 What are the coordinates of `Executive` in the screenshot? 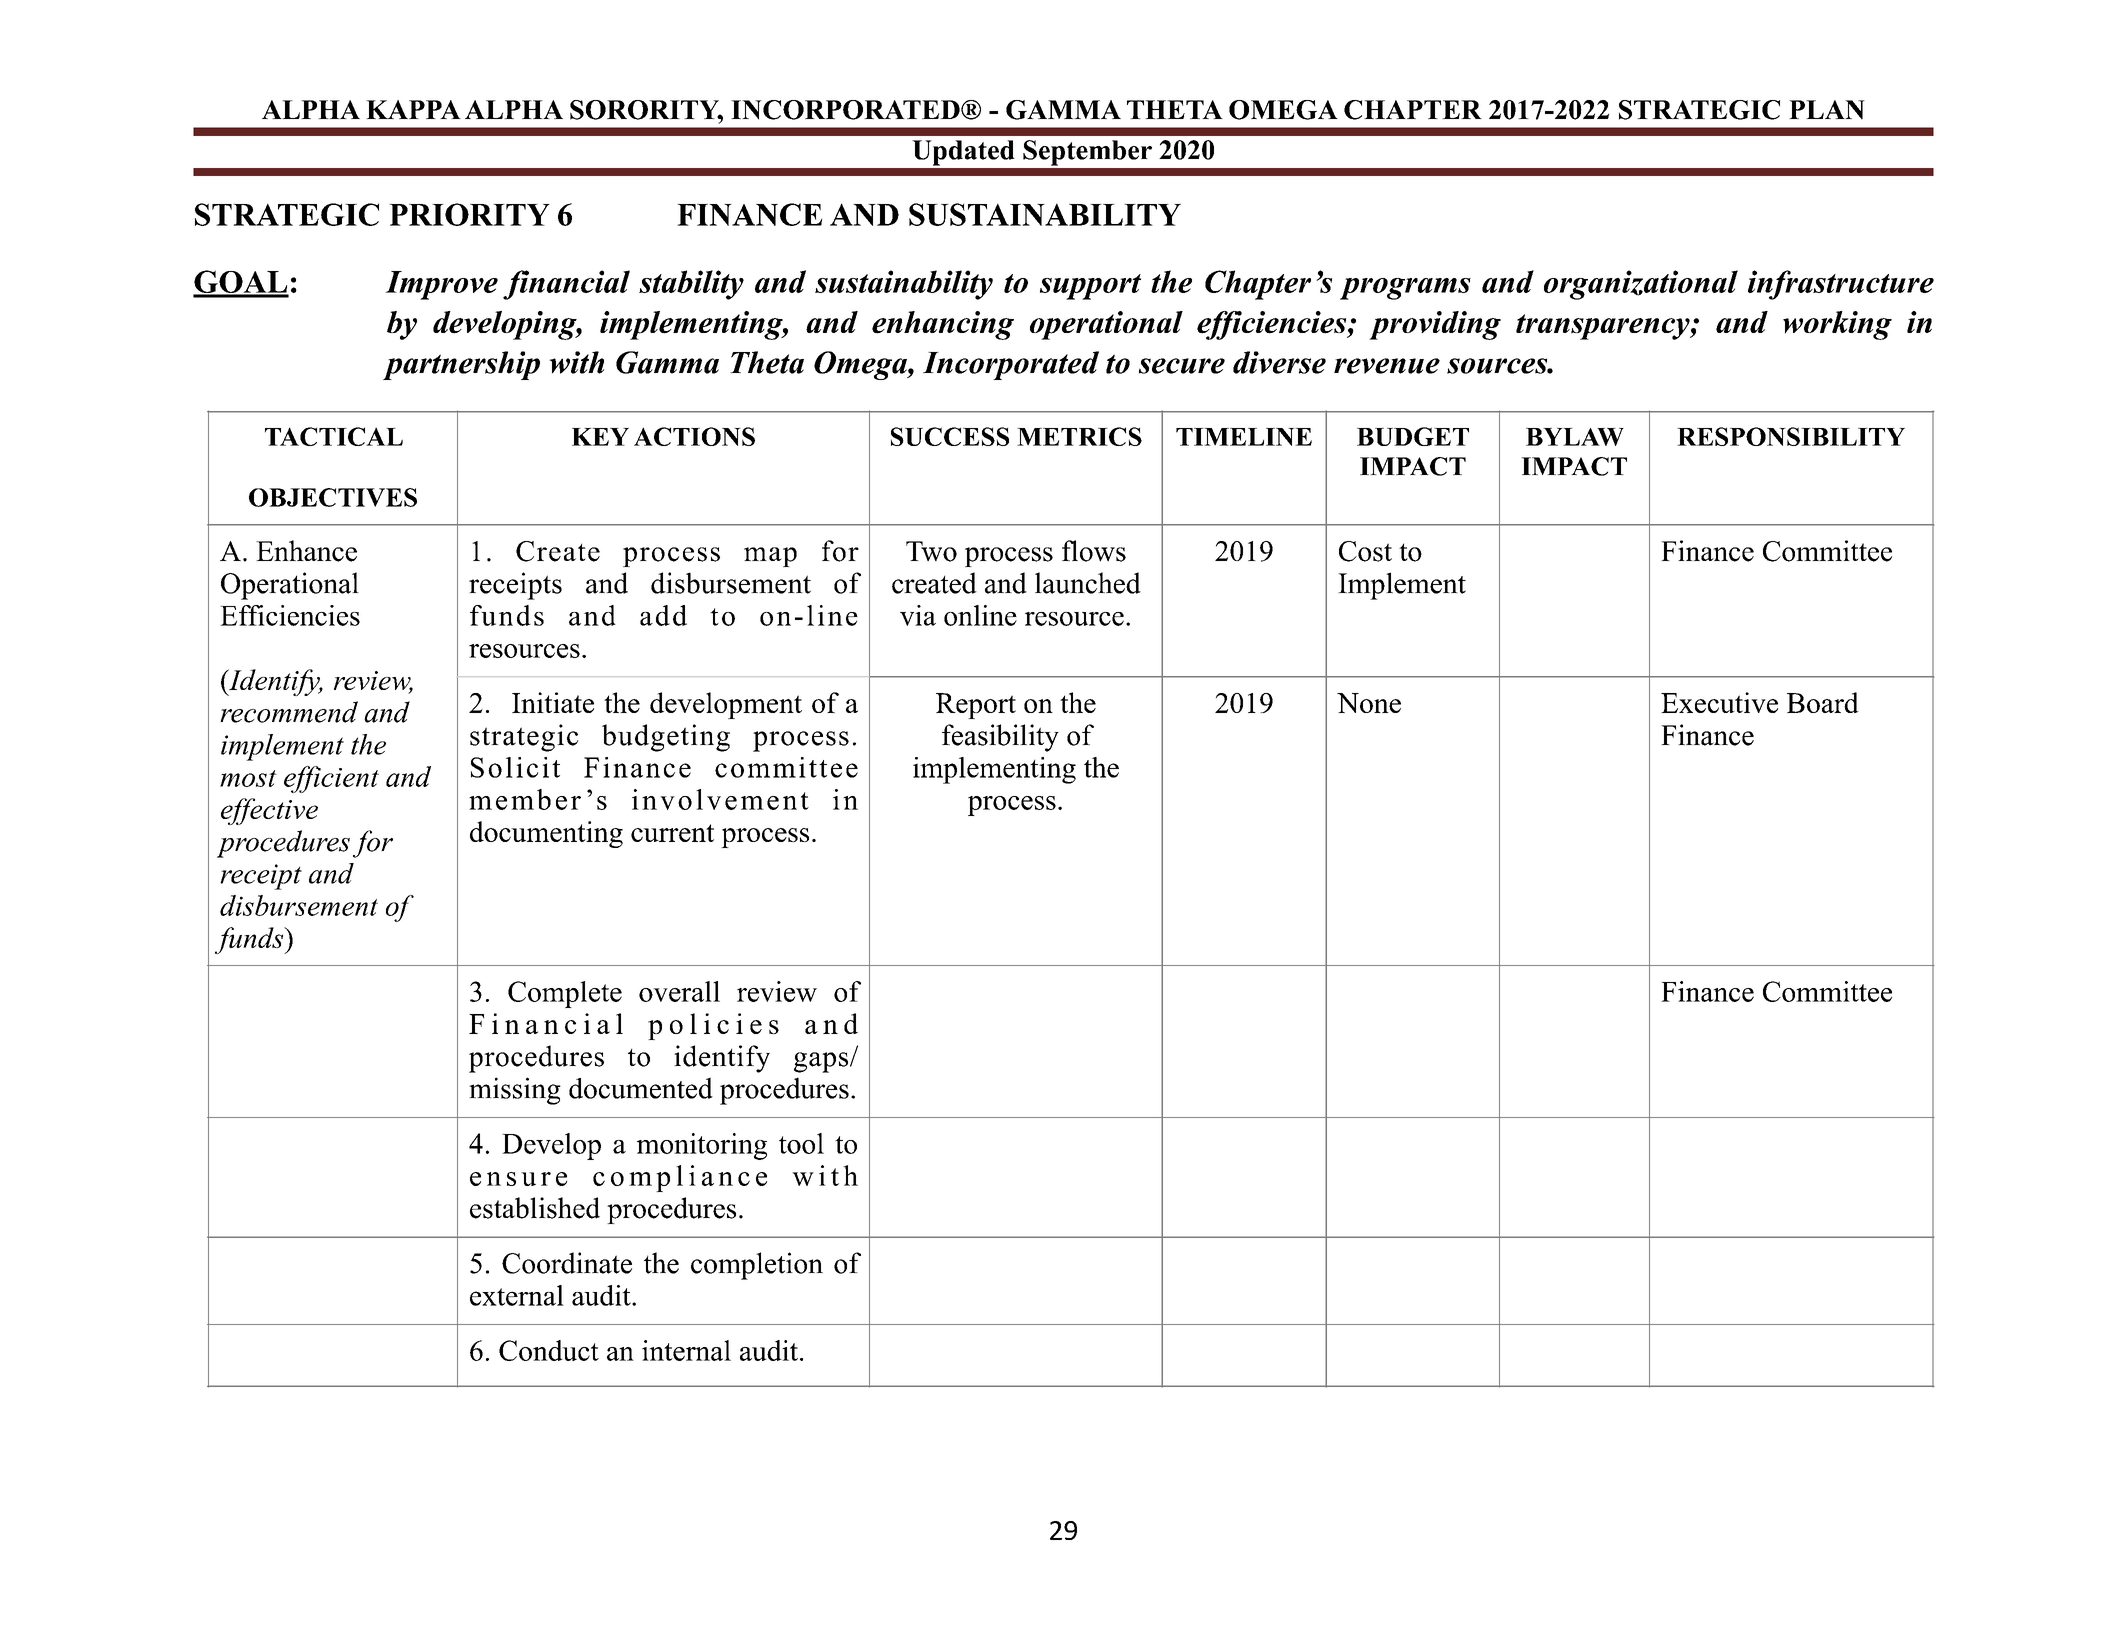 It's located at (1719, 702).
